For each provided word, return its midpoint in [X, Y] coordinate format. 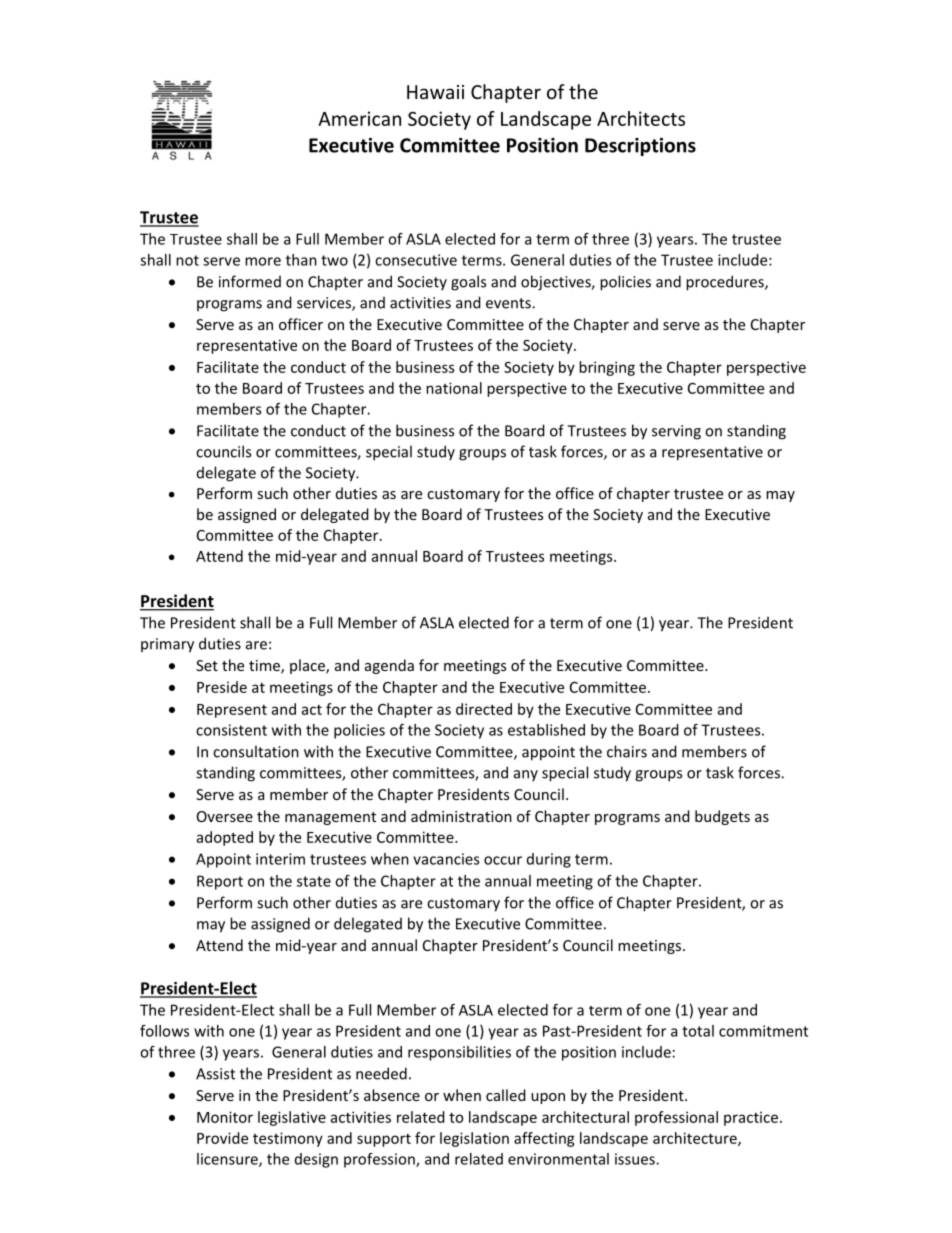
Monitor [225, 1117]
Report [220, 882]
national [454, 388]
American [359, 118]
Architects [641, 118]
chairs [627, 751]
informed [250, 281]
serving [676, 432]
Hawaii [435, 92]
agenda [389, 666]
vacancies [446, 859]
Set [207, 665]
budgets [722, 817]
